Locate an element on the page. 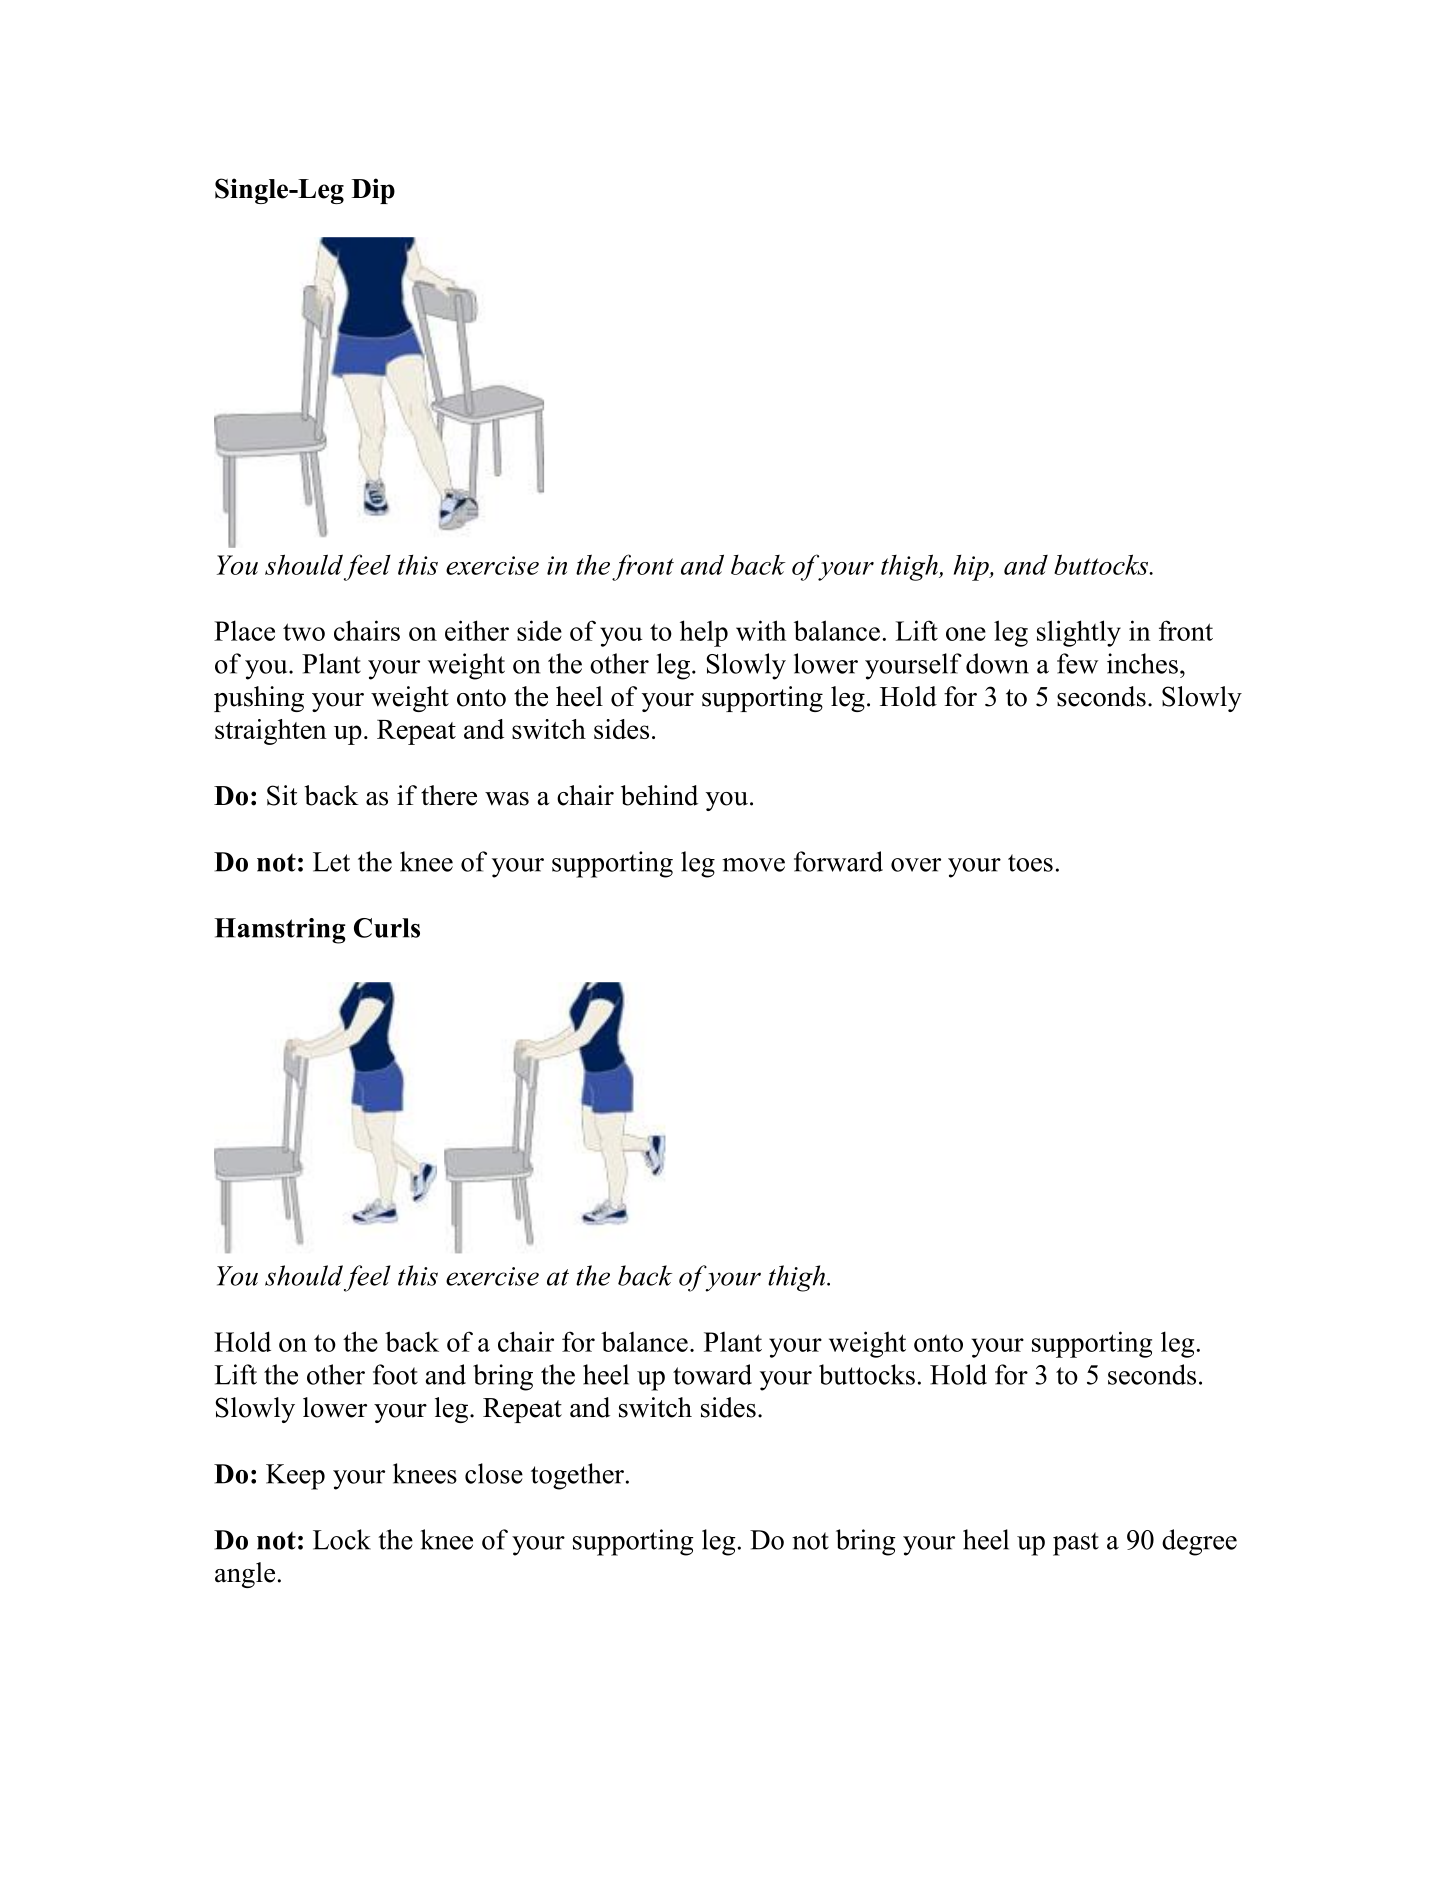  foot is located at coordinates (395, 1374).
